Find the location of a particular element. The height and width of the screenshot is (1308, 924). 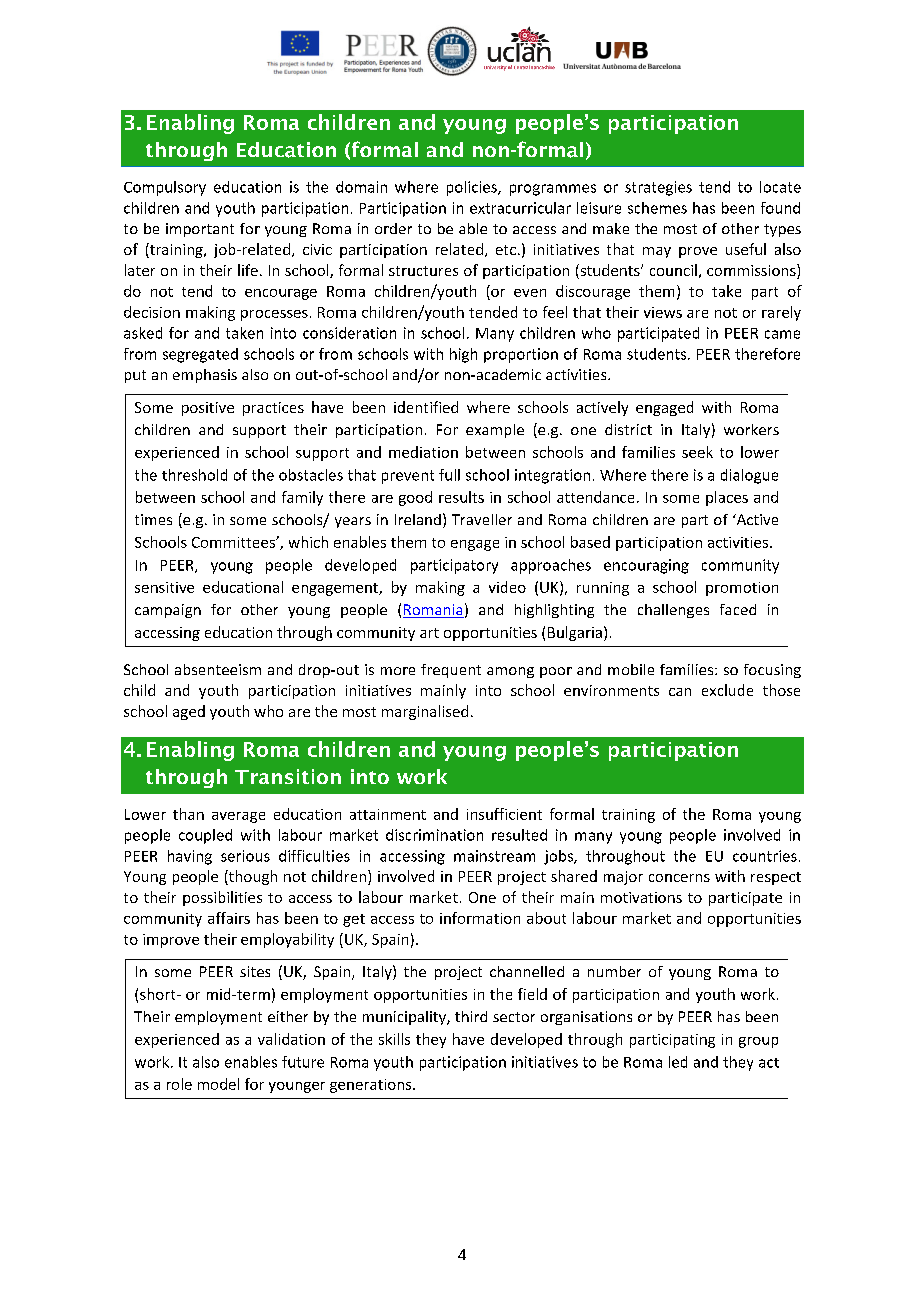

important is located at coordinates (200, 230).
